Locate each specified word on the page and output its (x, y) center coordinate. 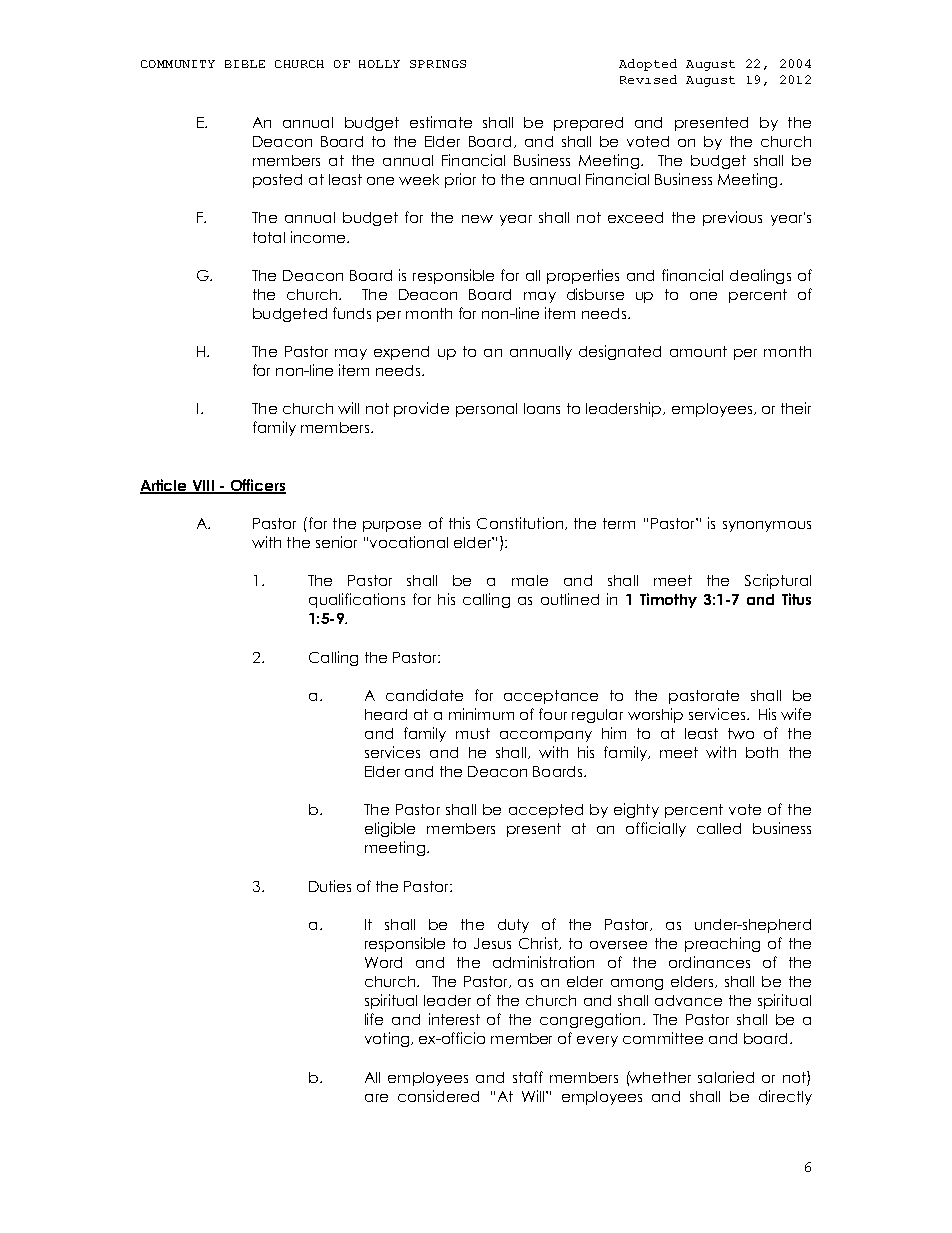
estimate (441, 122)
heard (386, 714)
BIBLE (245, 64)
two (741, 733)
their (796, 408)
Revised (648, 79)
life (374, 1019)
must (473, 733)
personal (486, 410)
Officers (257, 486)
